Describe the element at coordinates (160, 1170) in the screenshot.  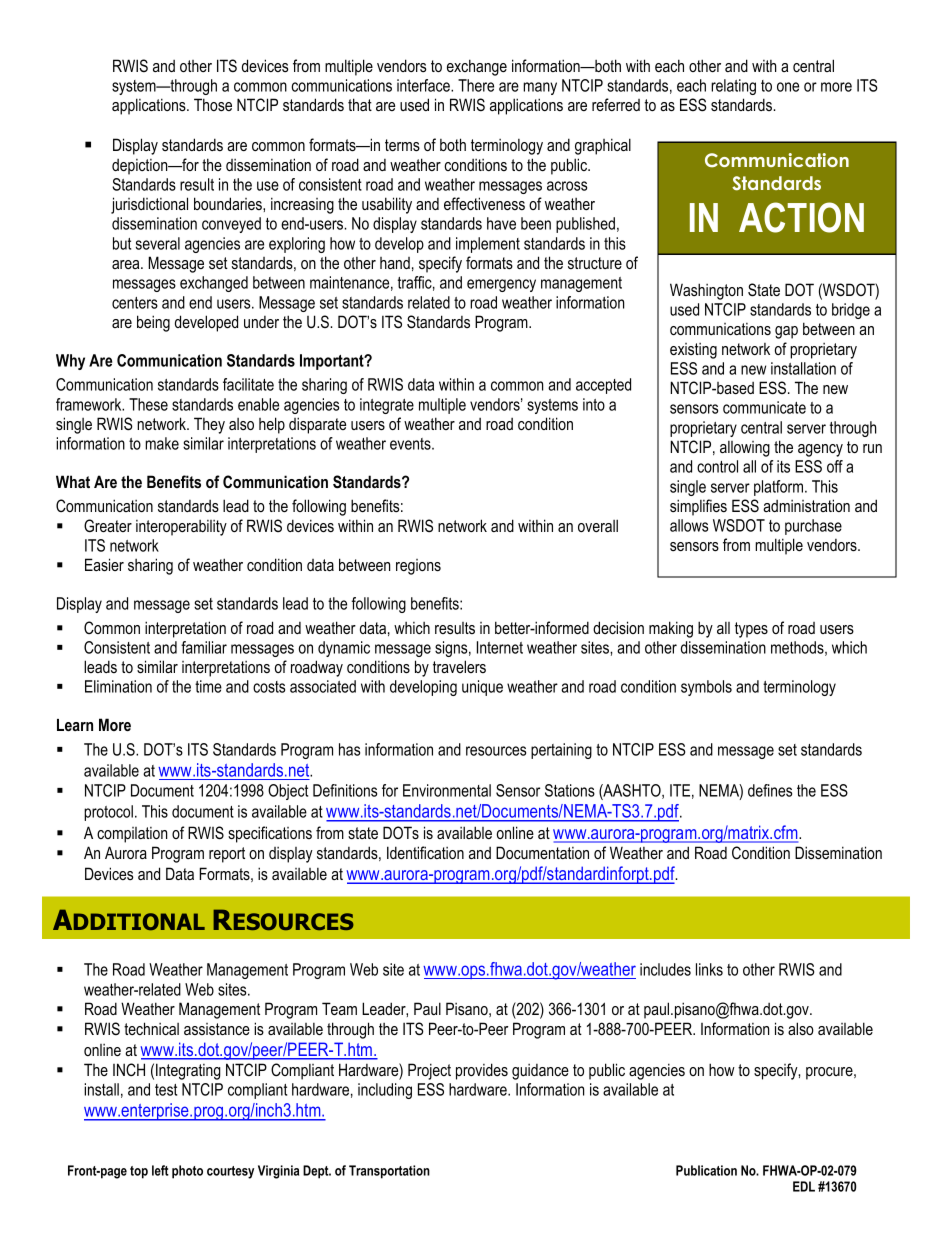
I see `left` at that location.
